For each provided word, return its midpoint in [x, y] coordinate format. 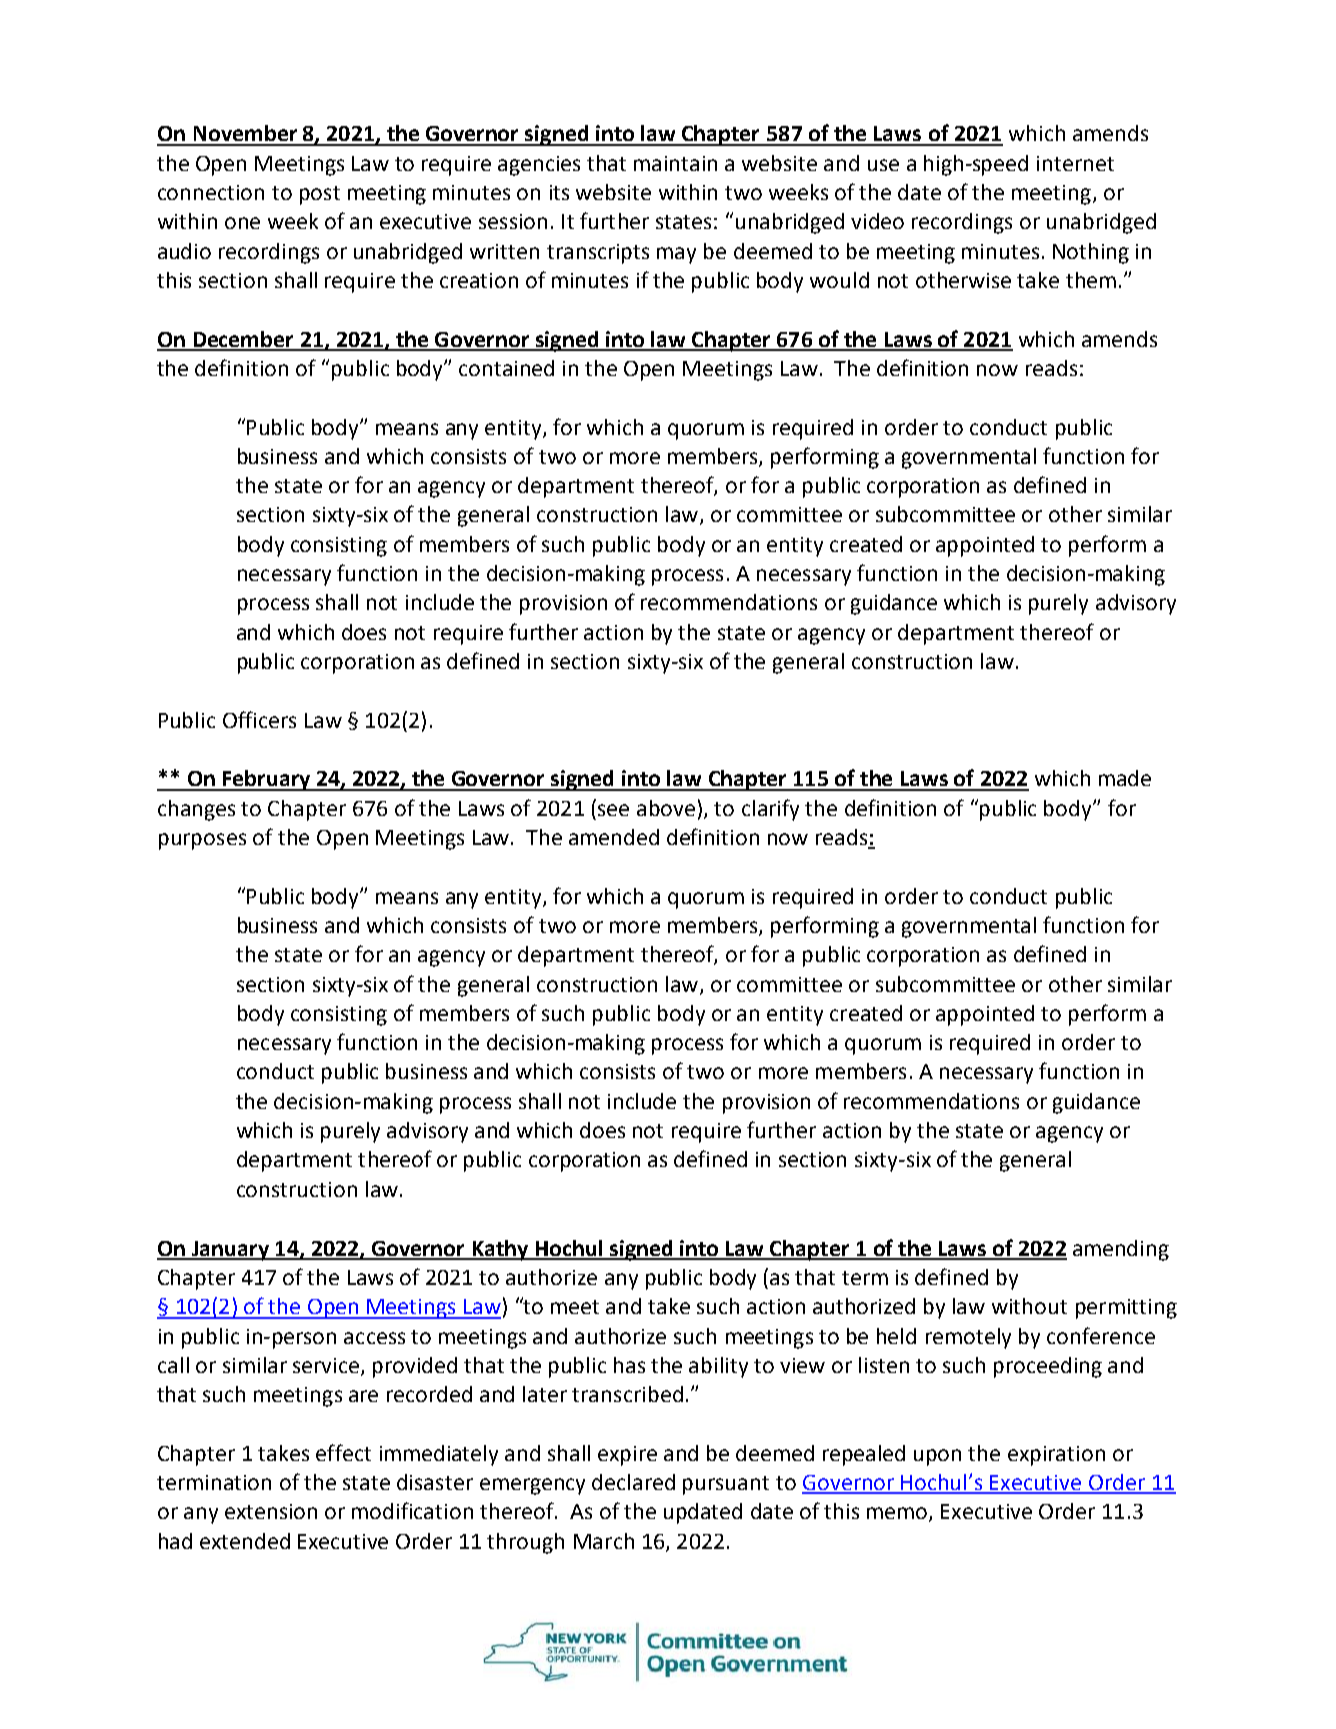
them [1091, 280]
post [320, 195]
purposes [202, 841]
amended [614, 837]
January [230, 1251]
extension [271, 1511]
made [1125, 778]
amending [1121, 1250]
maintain [675, 163]
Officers [259, 719]
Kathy [500, 1250]
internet [1075, 163]
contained [506, 368]
